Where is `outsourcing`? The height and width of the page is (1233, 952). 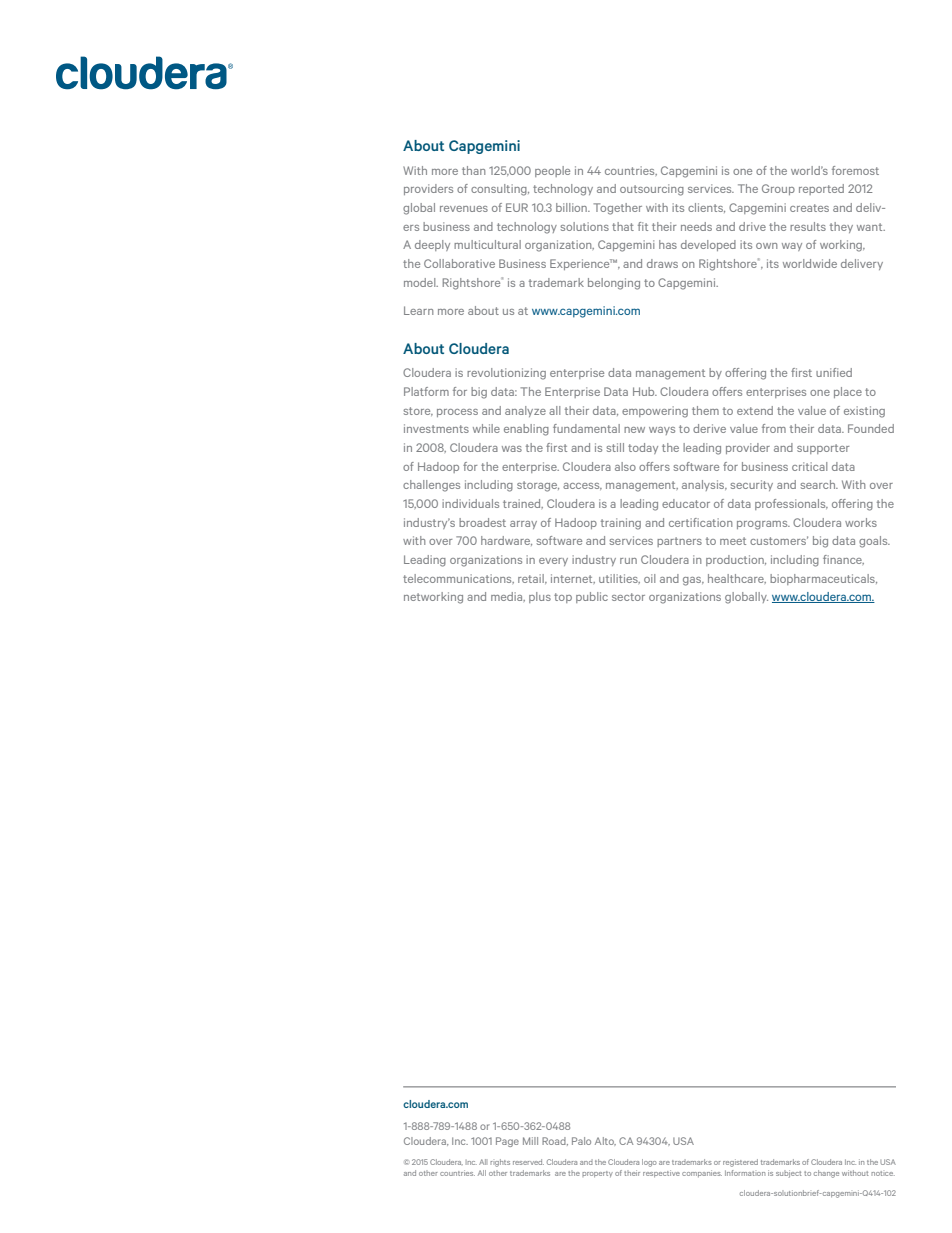 outsourcing is located at coordinates (652, 190).
